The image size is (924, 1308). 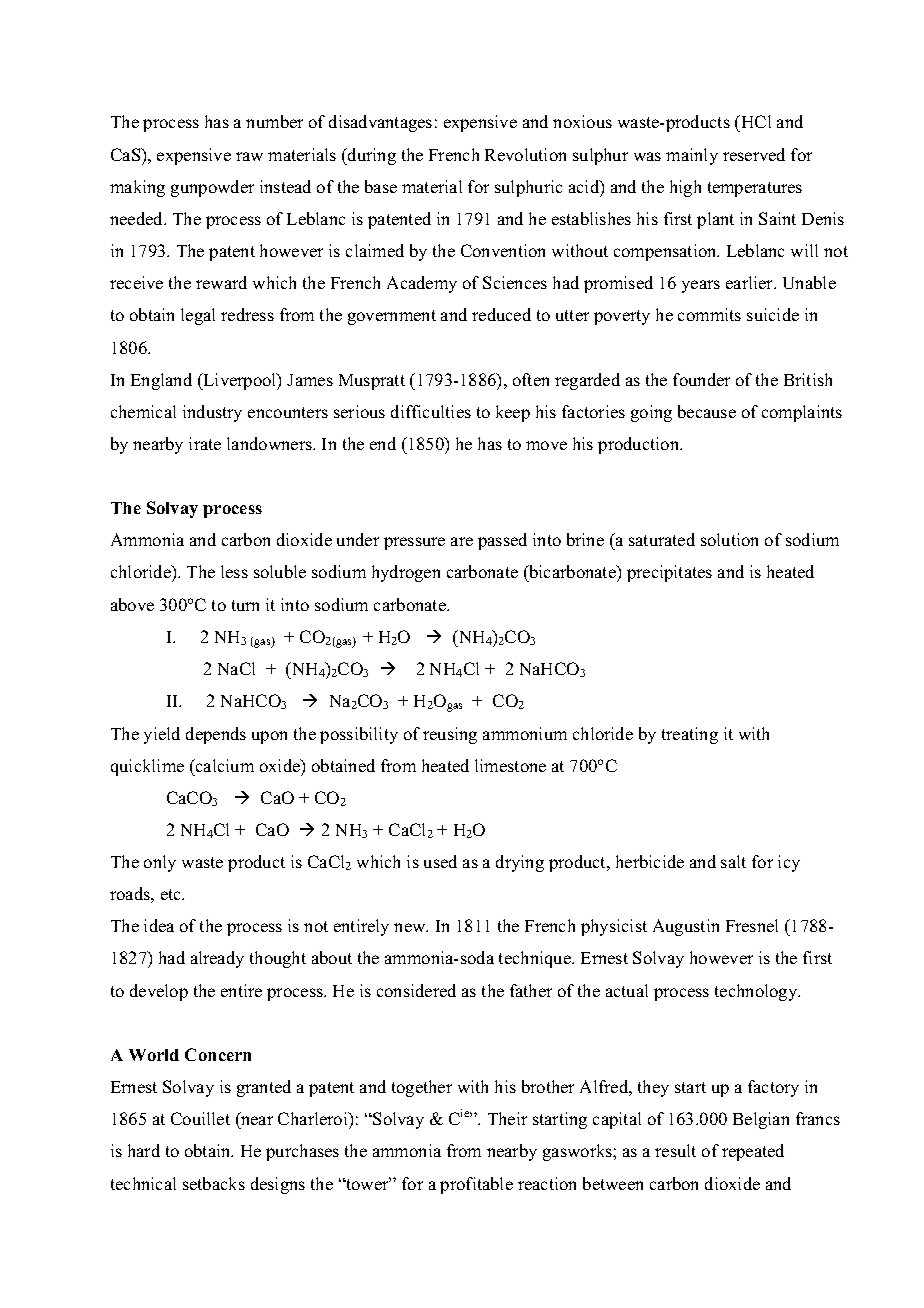 What do you see at coordinates (476, 1185) in the screenshot?
I see `profitable` at bounding box center [476, 1185].
